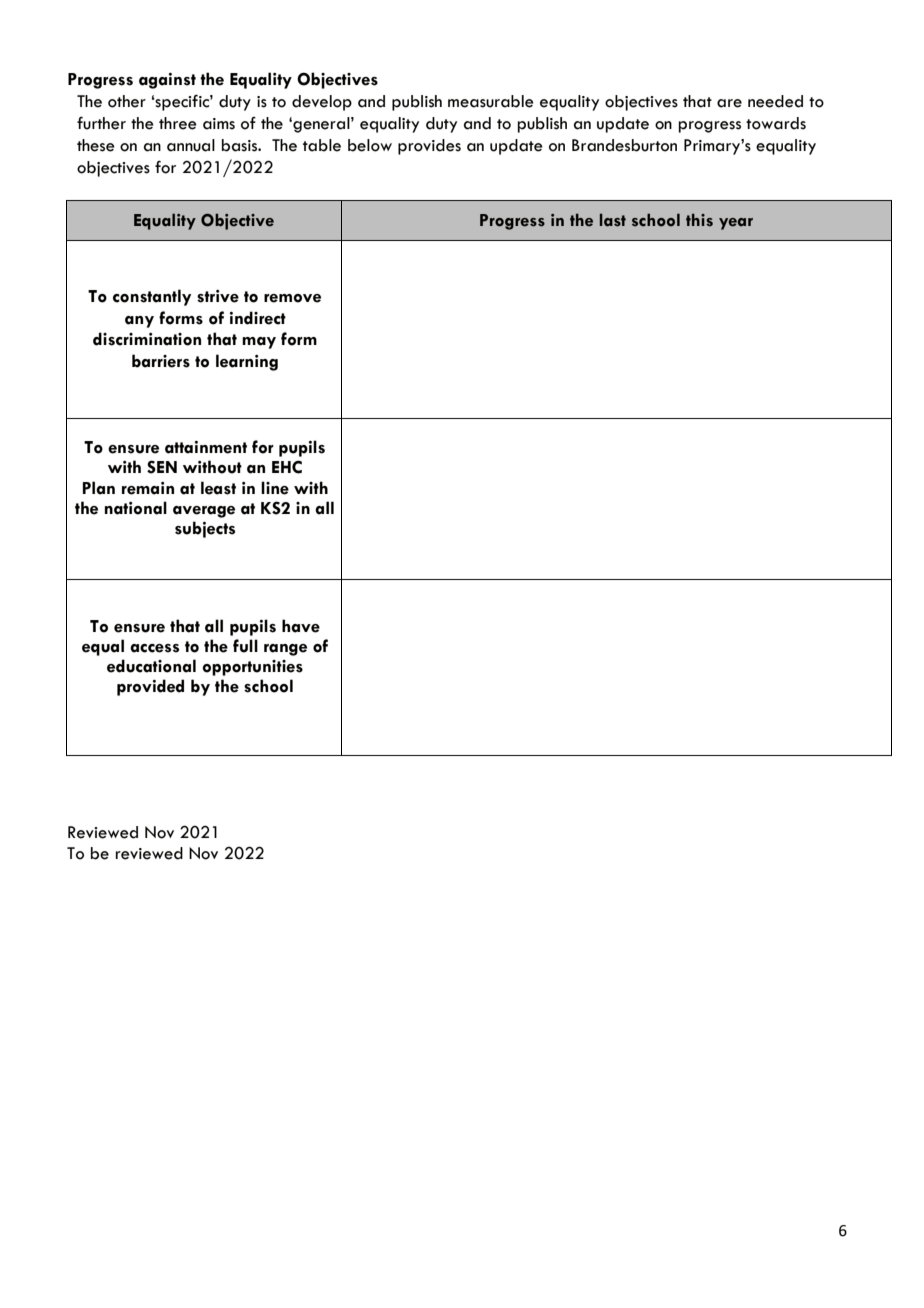 This image has width=924, height=1308. What do you see at coordinates (151, 666) in the image?
I see `educational` at bounding box center [151, 666].
